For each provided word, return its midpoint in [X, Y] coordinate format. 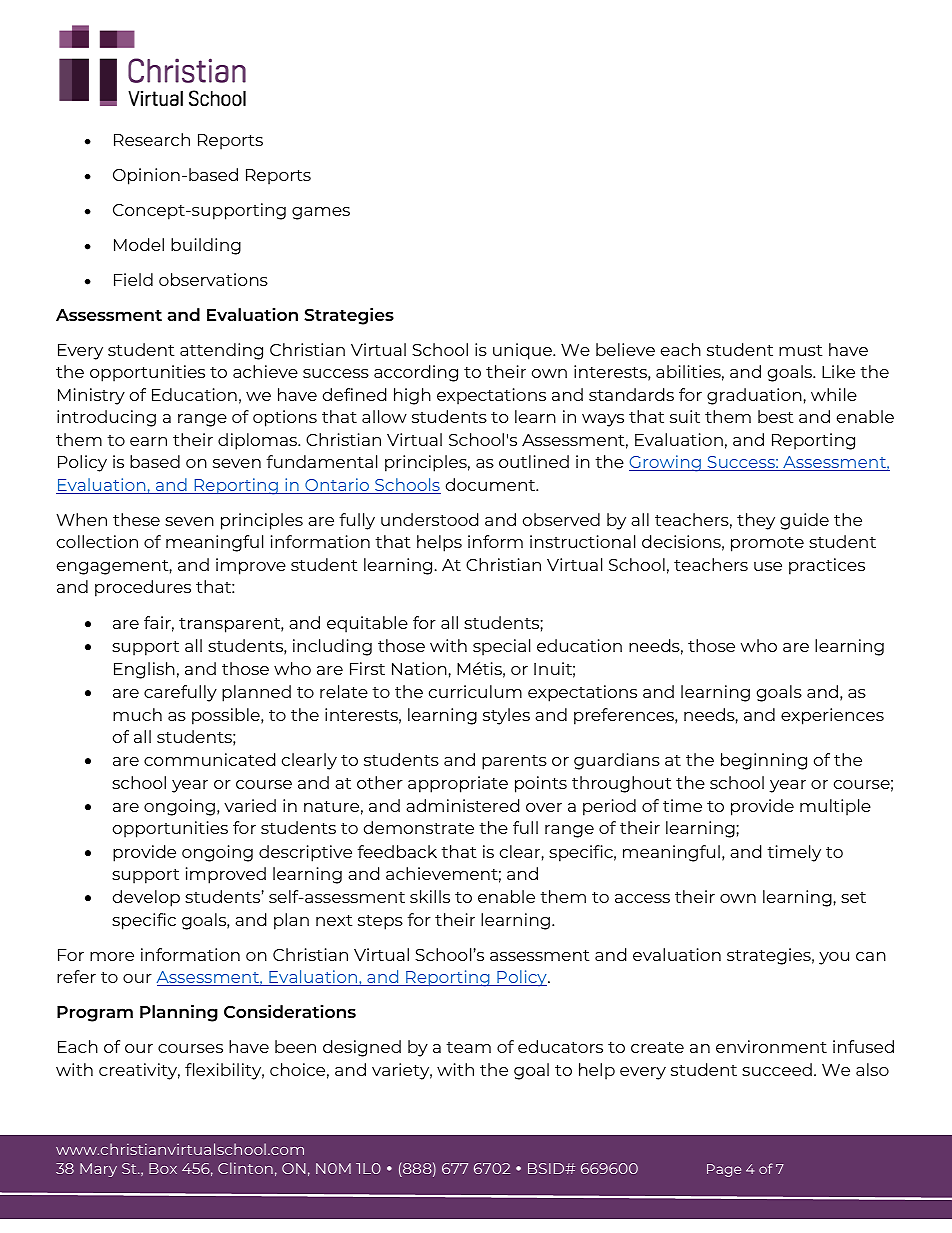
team [468, 1047]
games [321, 213]
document [492, 484]
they [756, 521]
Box [163, 1168]
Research [152, 139]
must [801, 350]
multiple [835, 807]
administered [462, 805]
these [136, 519]
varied [250, 805]
